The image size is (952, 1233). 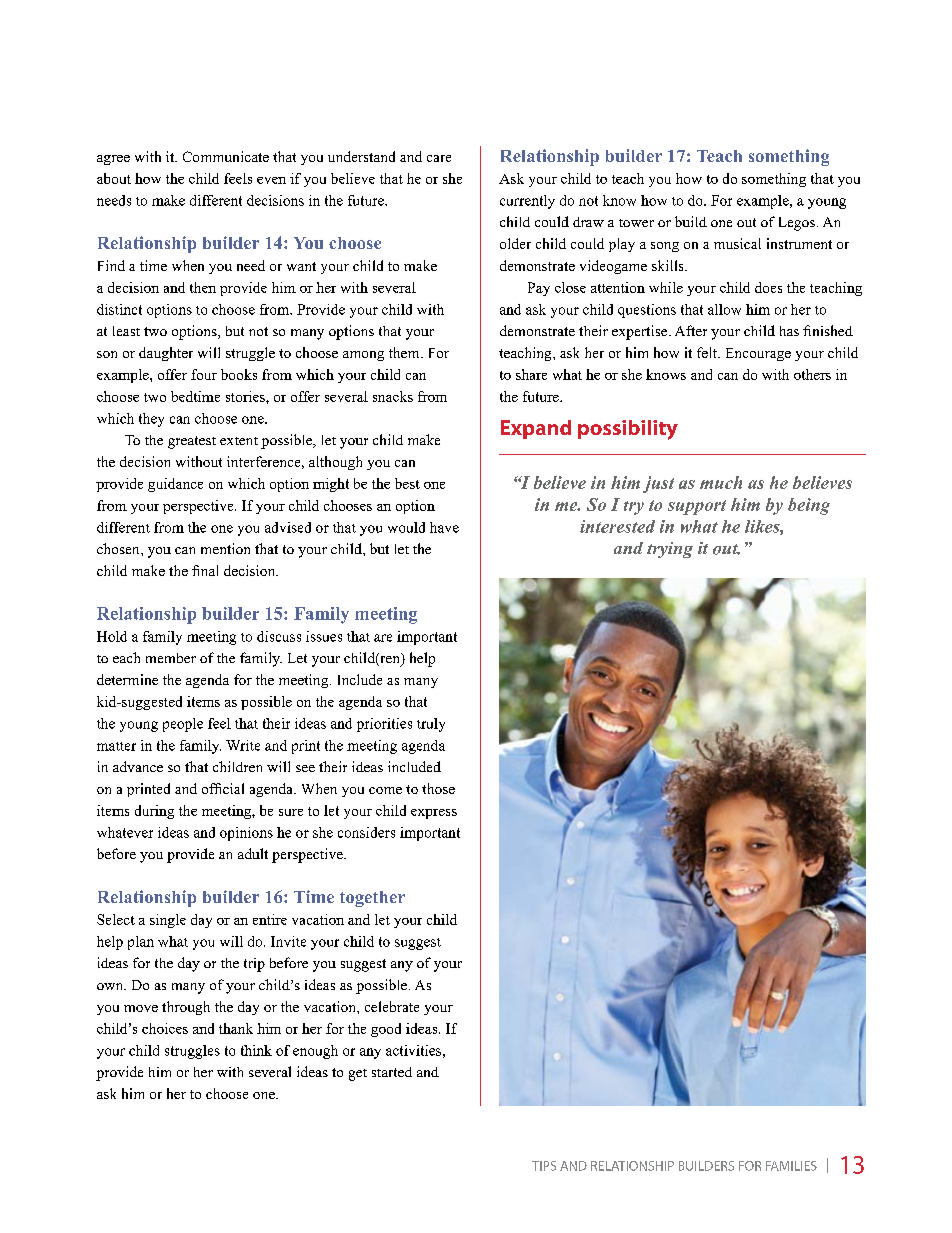 What do you see at coordinates (544, 1166) in the screenshot?
I see `TIPS` at bounding box center [544, 1166].
